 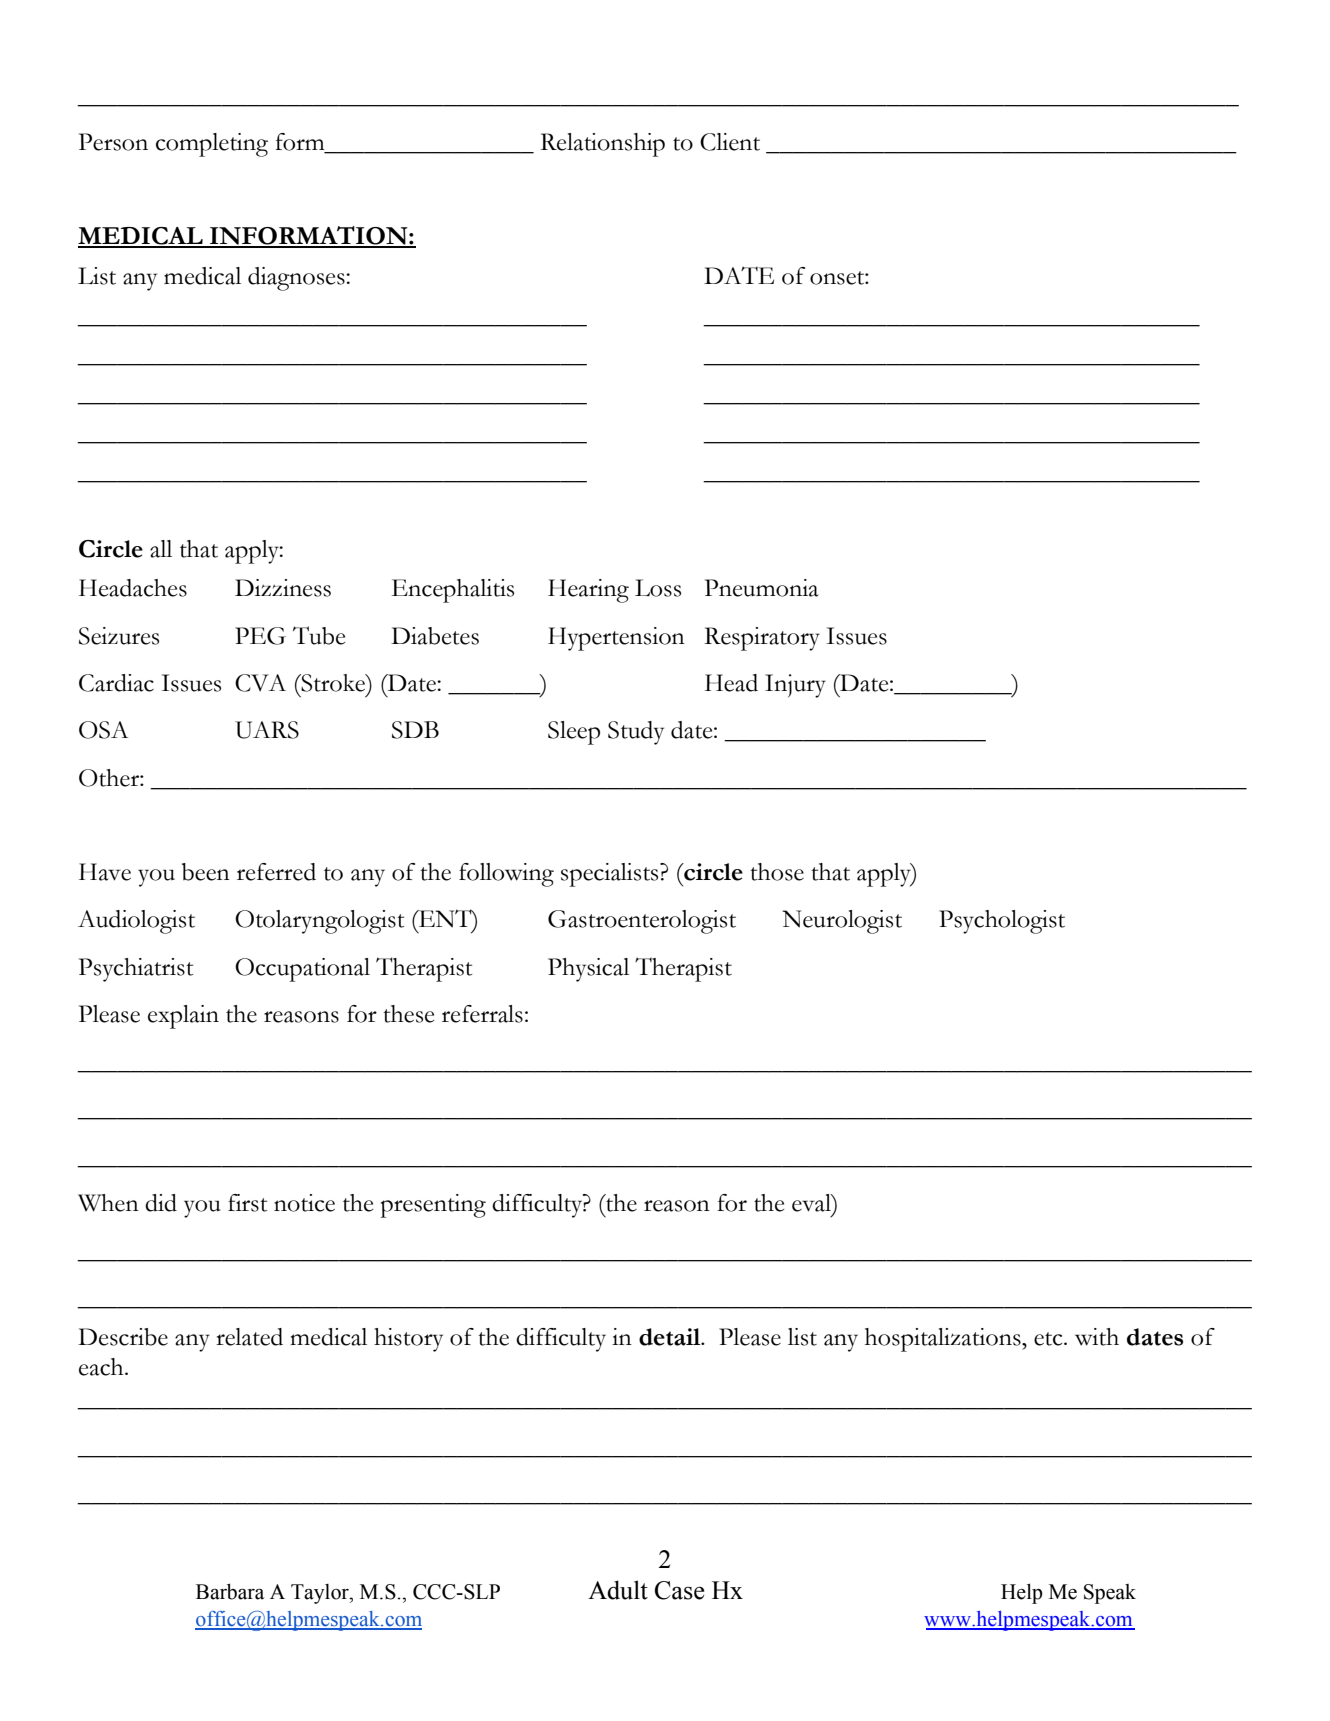 I want to click on completing, so click(x=212, y=145).
